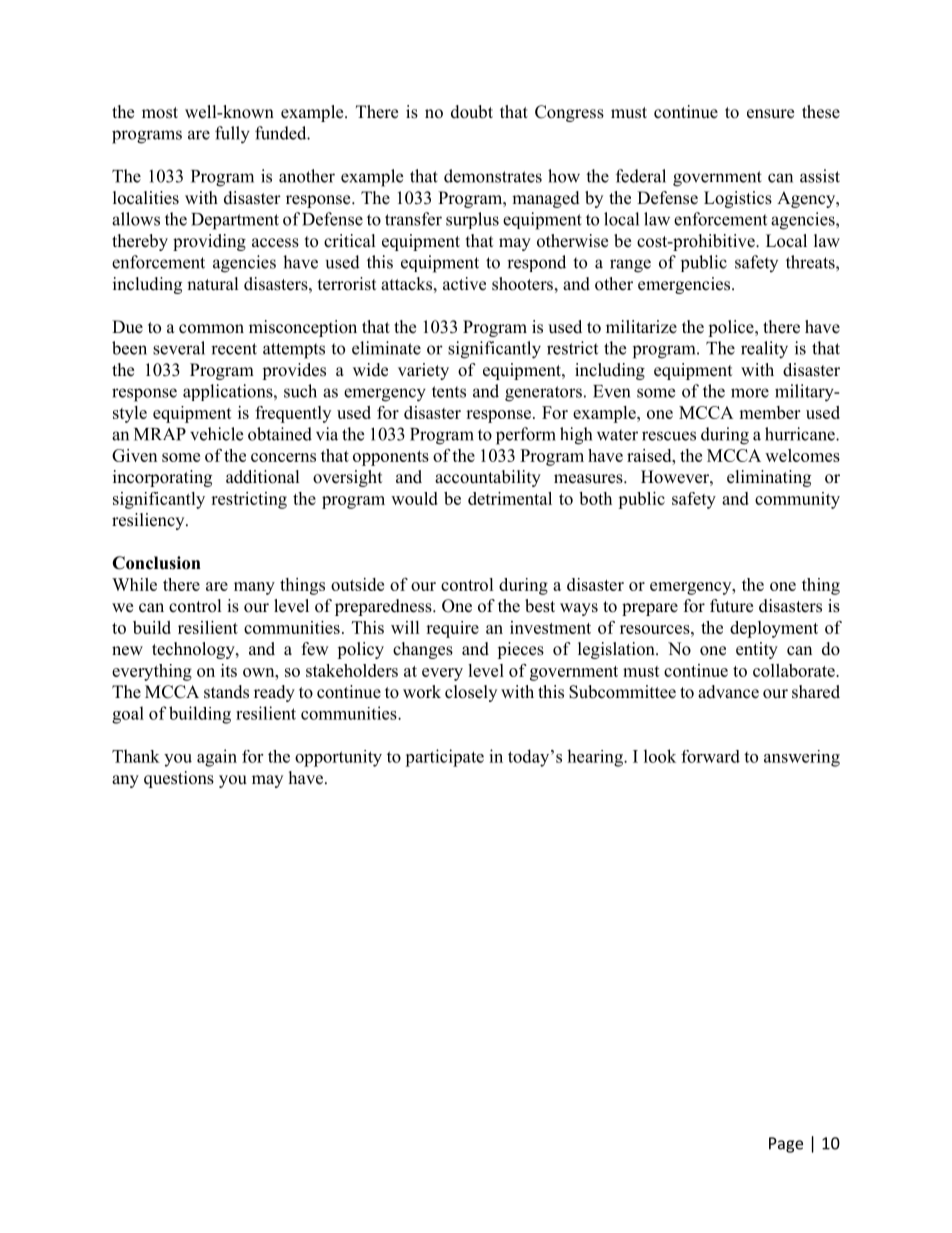 This page has width=952, height=1233. What do you see at coordinates (731, 606) in the page?
I see `future` at bounding box center [731, 606].
